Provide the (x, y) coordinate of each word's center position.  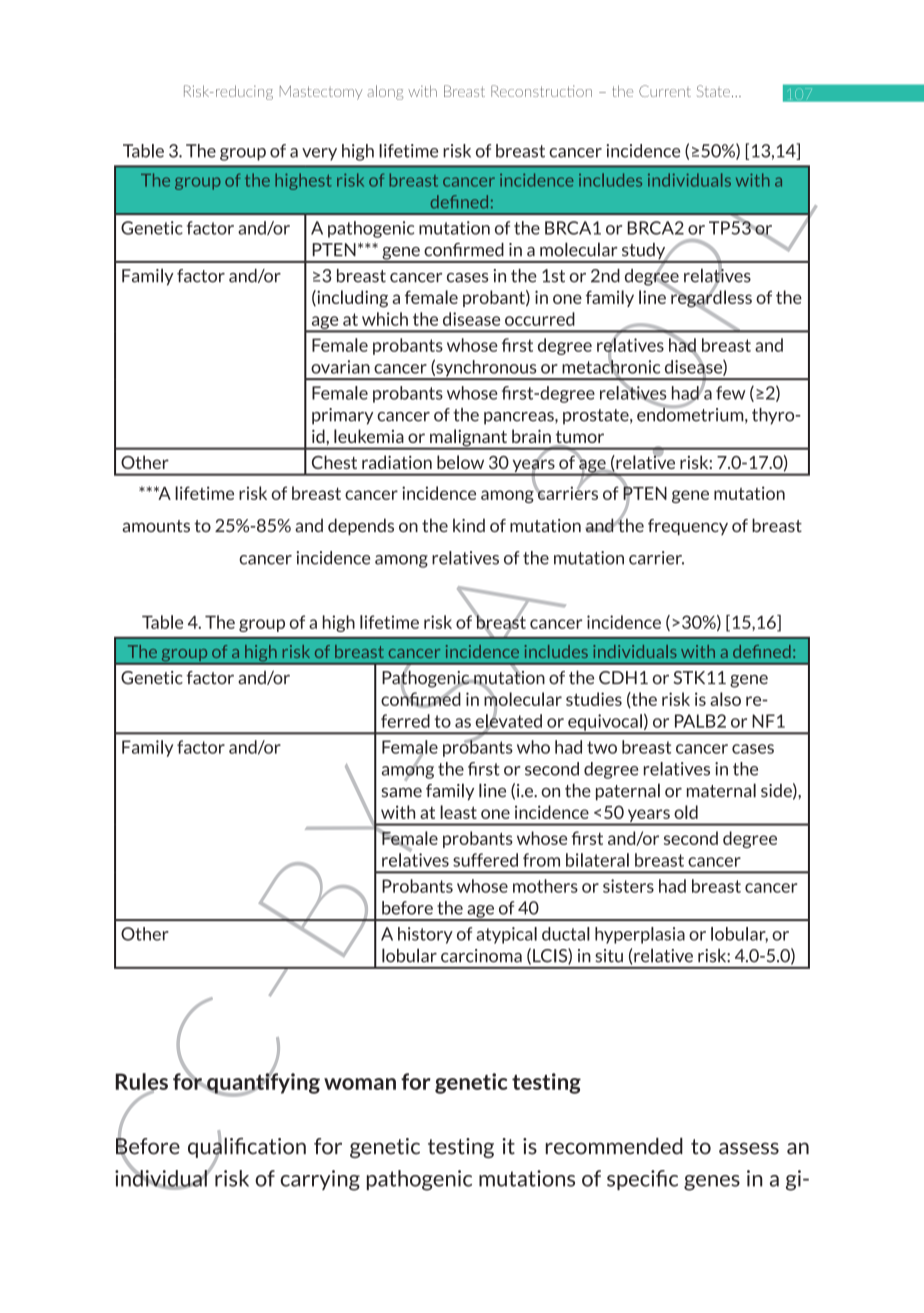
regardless (710, 299)
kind (469, 525)
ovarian (340, 367)
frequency (688, 527)
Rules (142, 1082)
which (385, 319)
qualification (247, 1147)
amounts (156, 526)
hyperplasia (640, 935)
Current (665, 91)
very (319, 154)
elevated (509, 721)
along (385, 92)
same (401, 792)
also (725, 699)
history (425, 935)
